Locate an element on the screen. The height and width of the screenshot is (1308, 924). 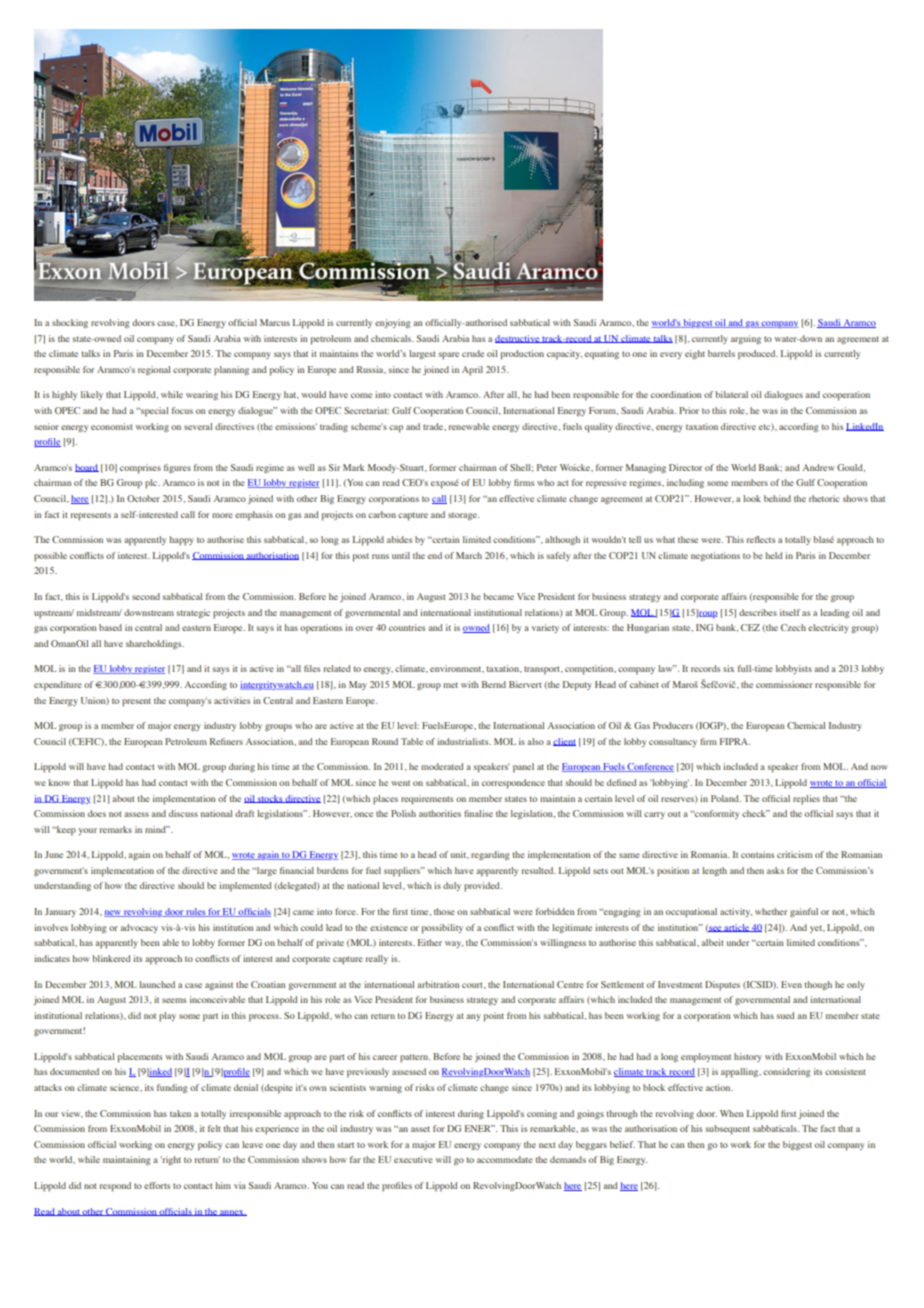
based is located at coordinates (110, 627).
